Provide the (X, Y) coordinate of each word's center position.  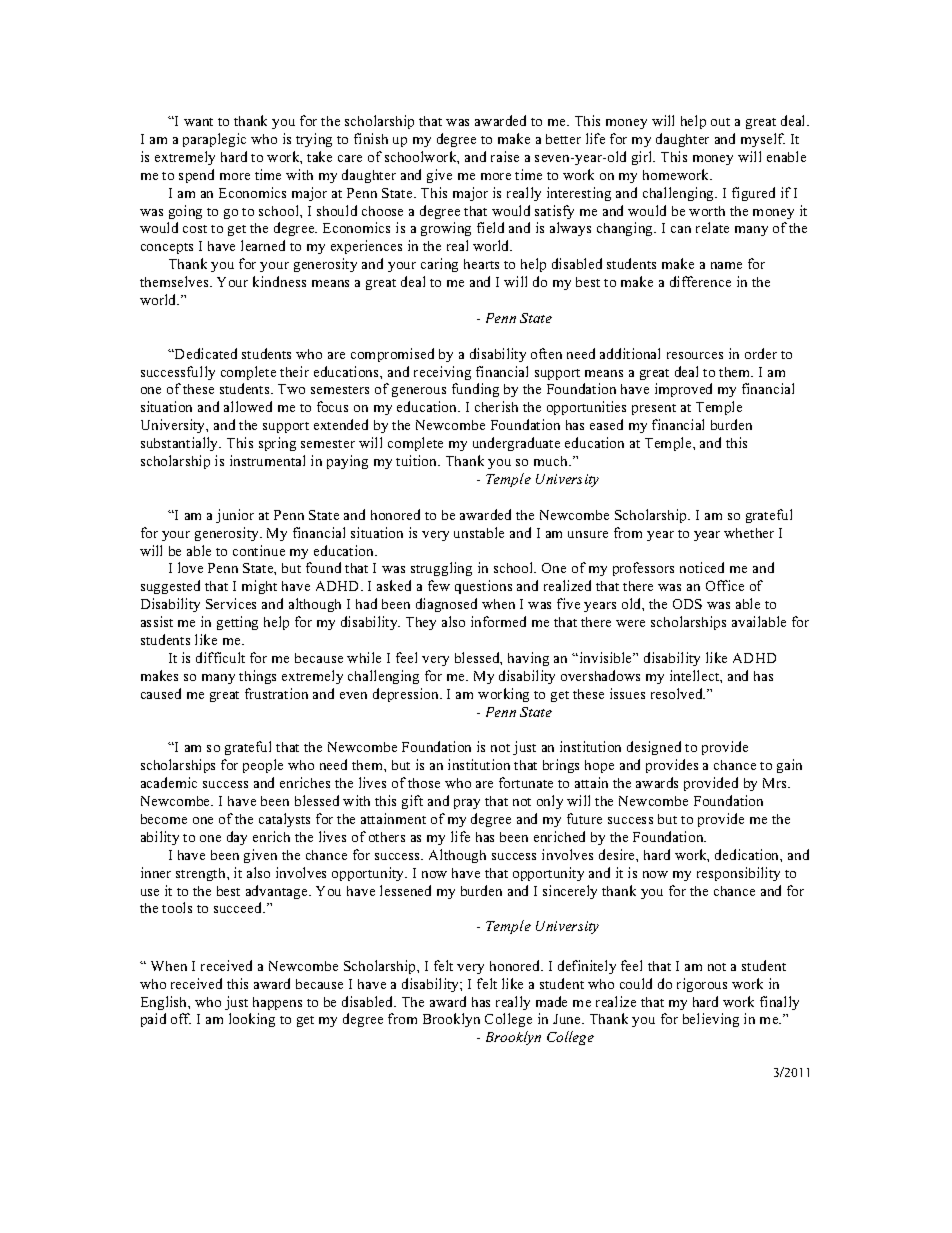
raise (505, 156)
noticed (702, 567)
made (551, 1001)
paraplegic (214, 140)
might (259, 587)
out (720, 122)
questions (483, 587)
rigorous (702, 985)
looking (252, 1020)
